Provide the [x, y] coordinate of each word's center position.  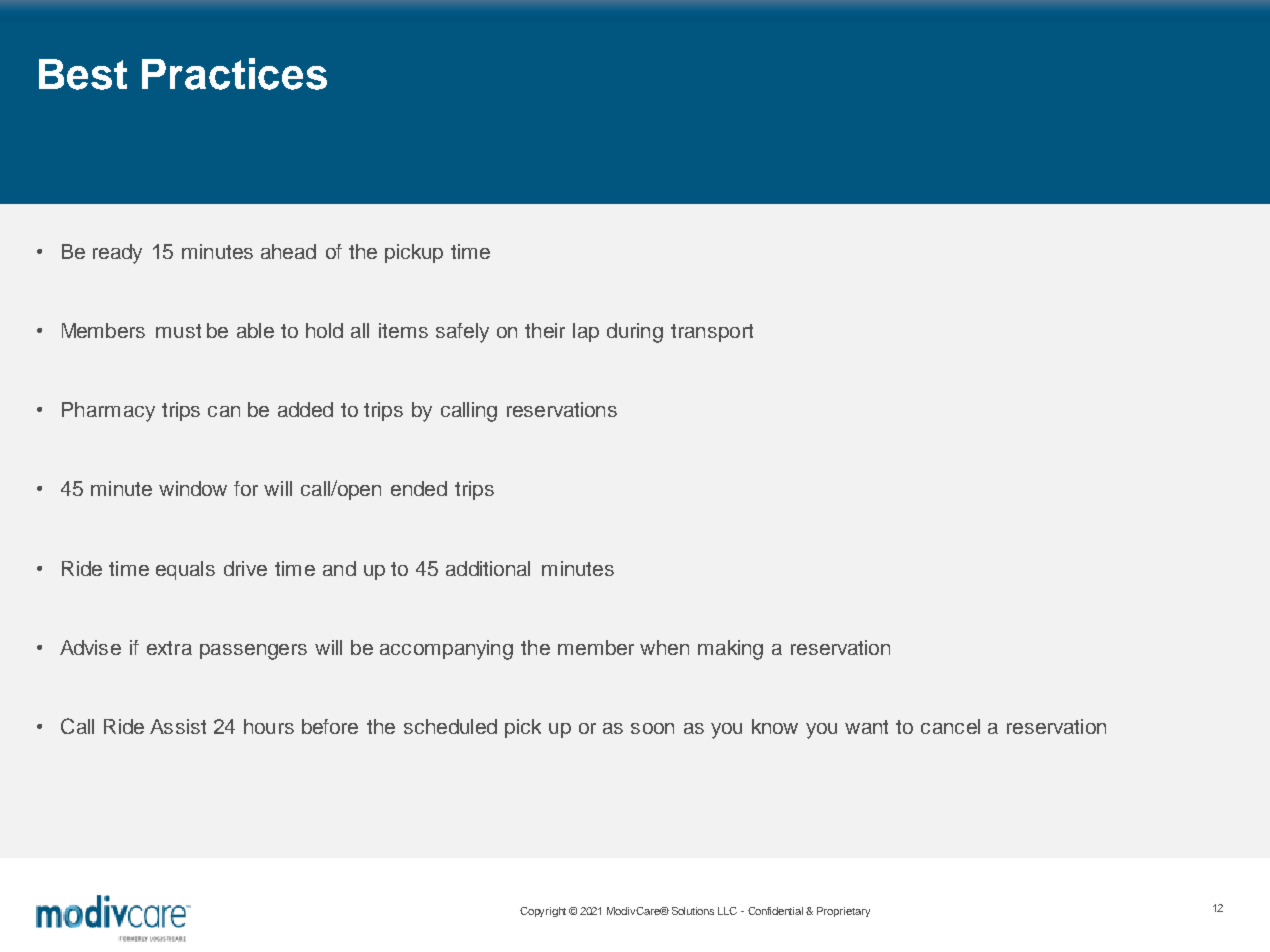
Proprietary [843, 912]
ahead [288, 251]
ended [419, 488]
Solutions [693, 911]
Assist [178, 726]
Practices [234, 74]
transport [712, 333]
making [730, 650]
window [193, 488]
